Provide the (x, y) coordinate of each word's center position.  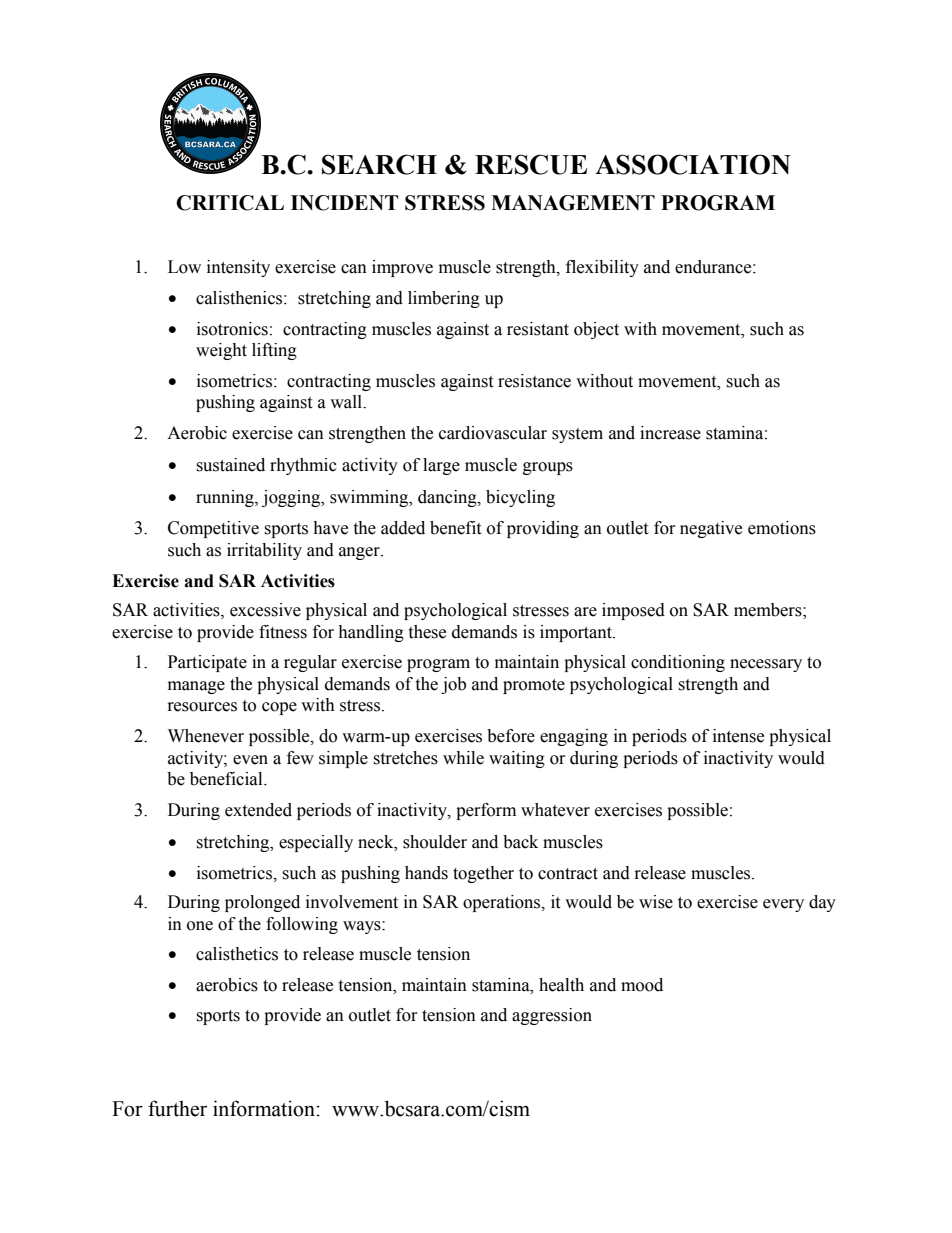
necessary (766, 665)
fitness (283, 632)
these (427, 632)
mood (642, 985)
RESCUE (531, 164)
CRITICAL (230, 203)
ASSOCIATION (693, 164)
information (264, 1108)
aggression (552, 1016)
